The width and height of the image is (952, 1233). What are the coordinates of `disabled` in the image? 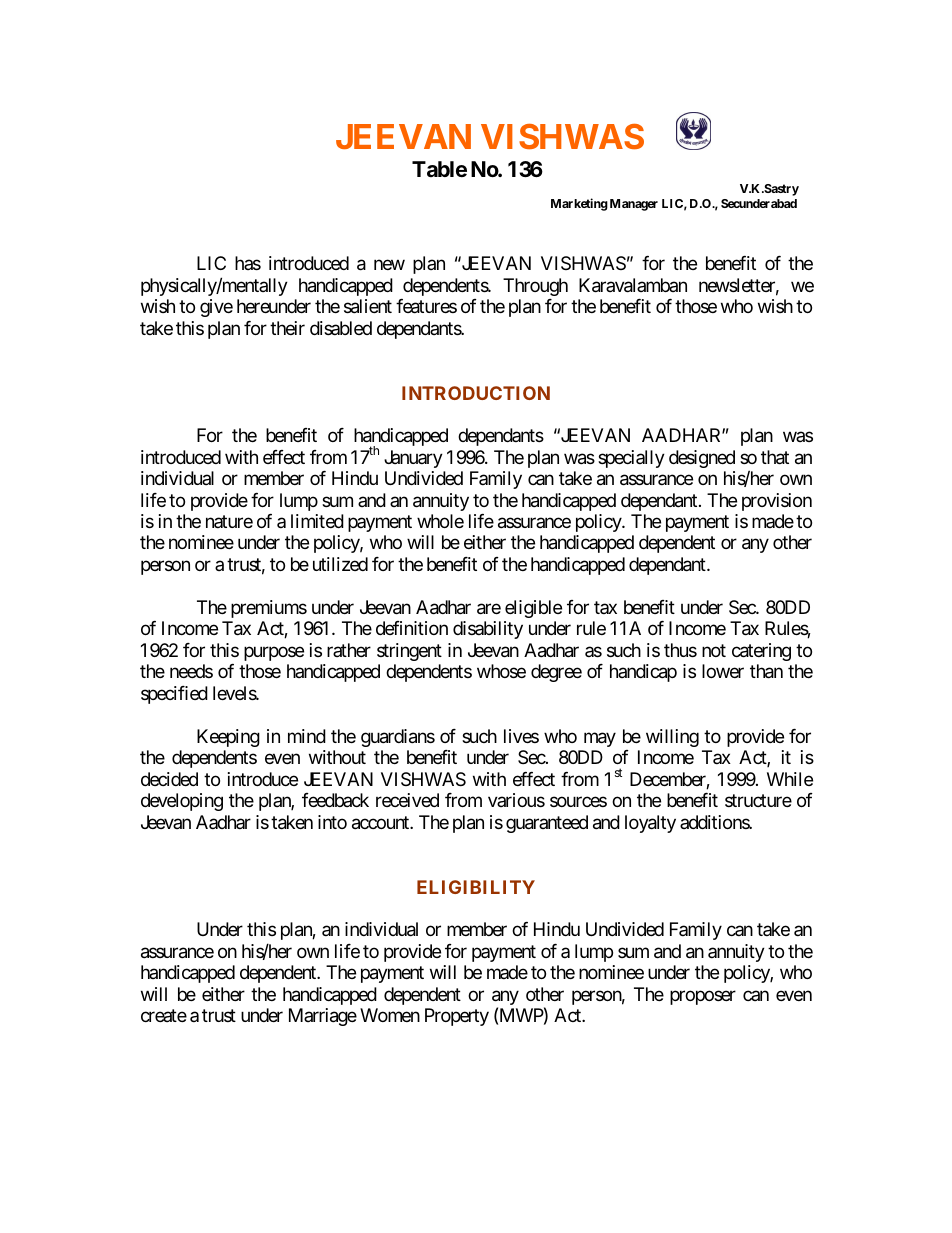 It's located at (341, 328).
